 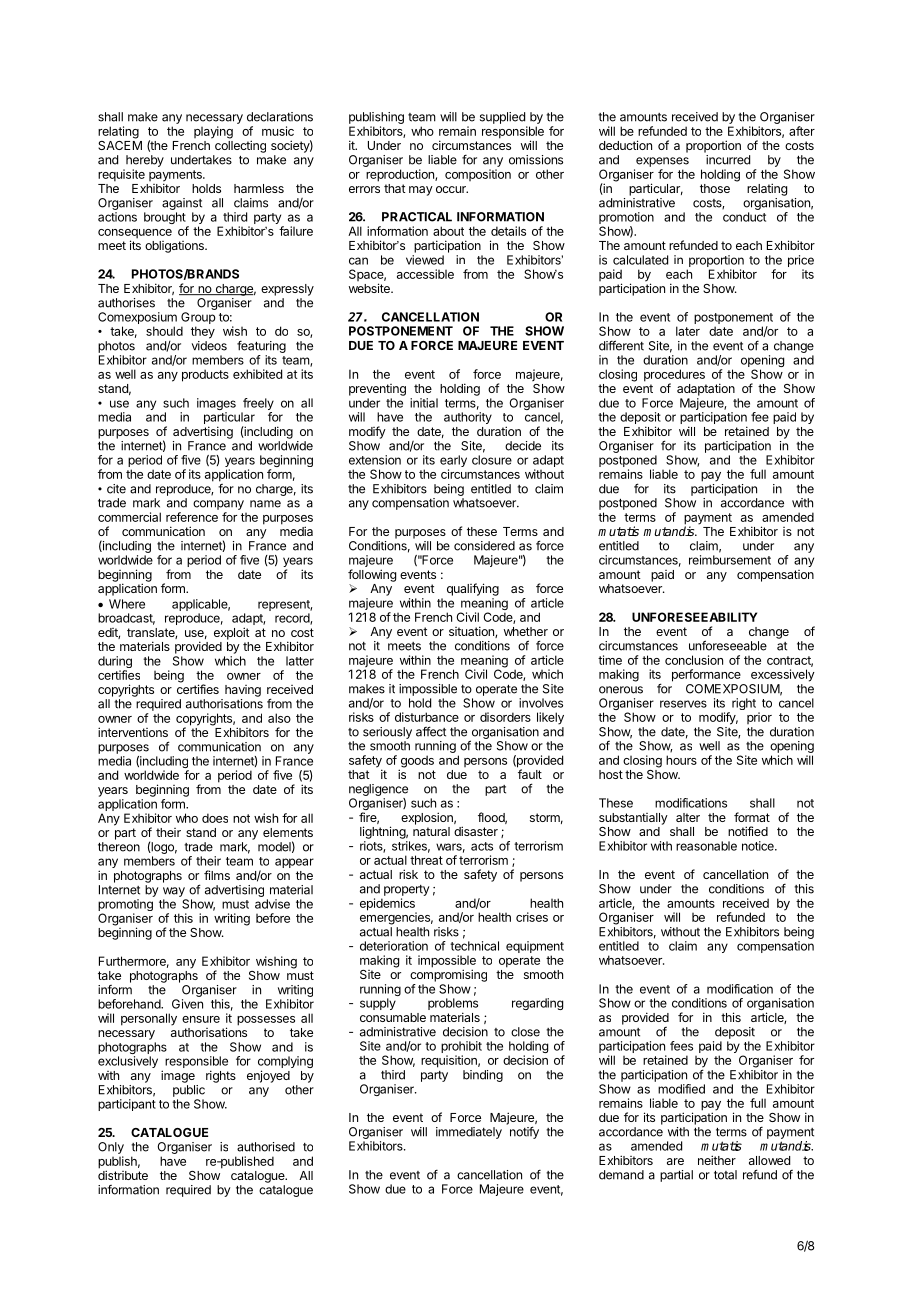 What do you see at coordinates (524, 1132) in the screenshot?
I see `notify` at bounding box center [524, 1132].
